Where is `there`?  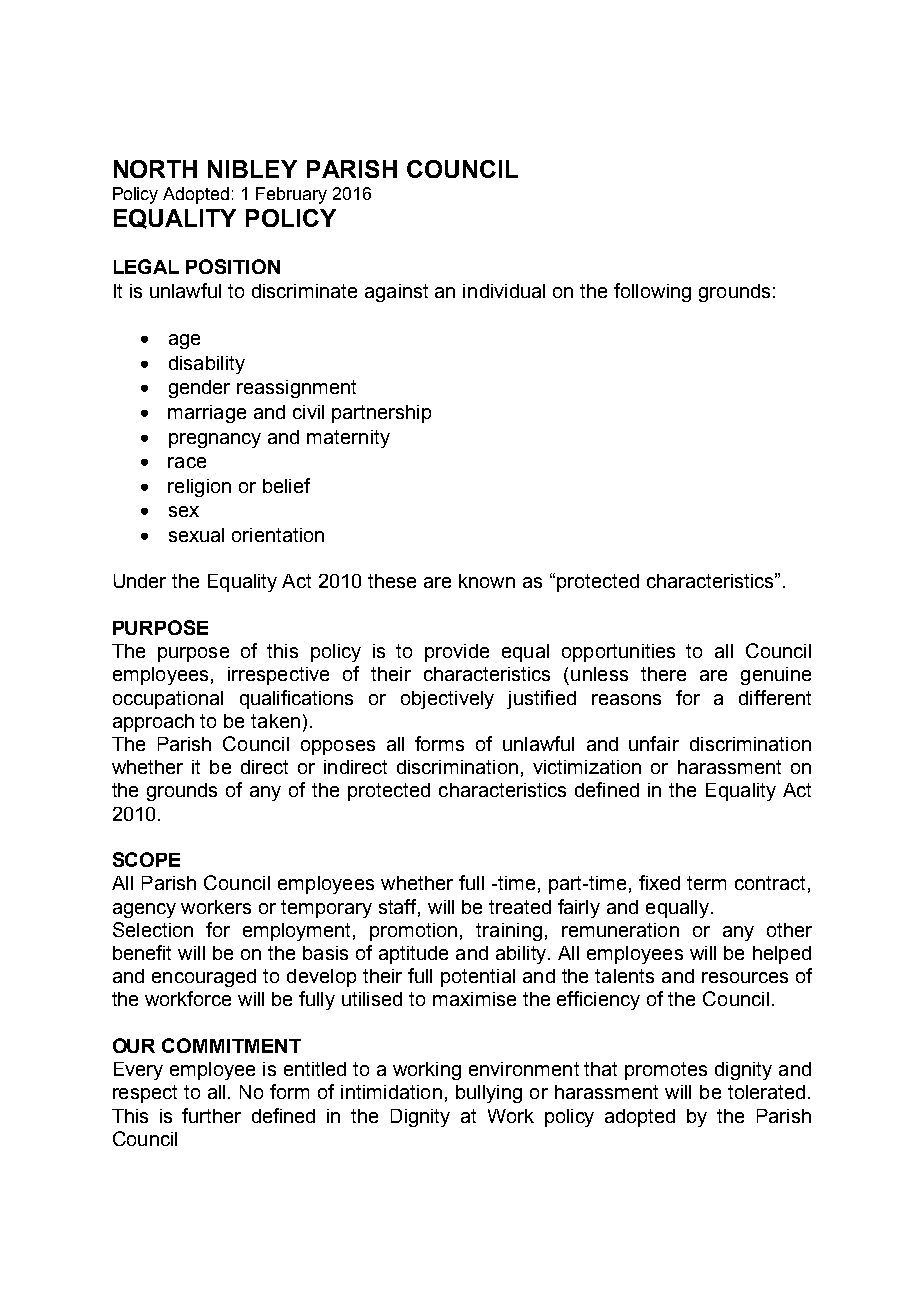
there is located at coordinates (663, 674).
